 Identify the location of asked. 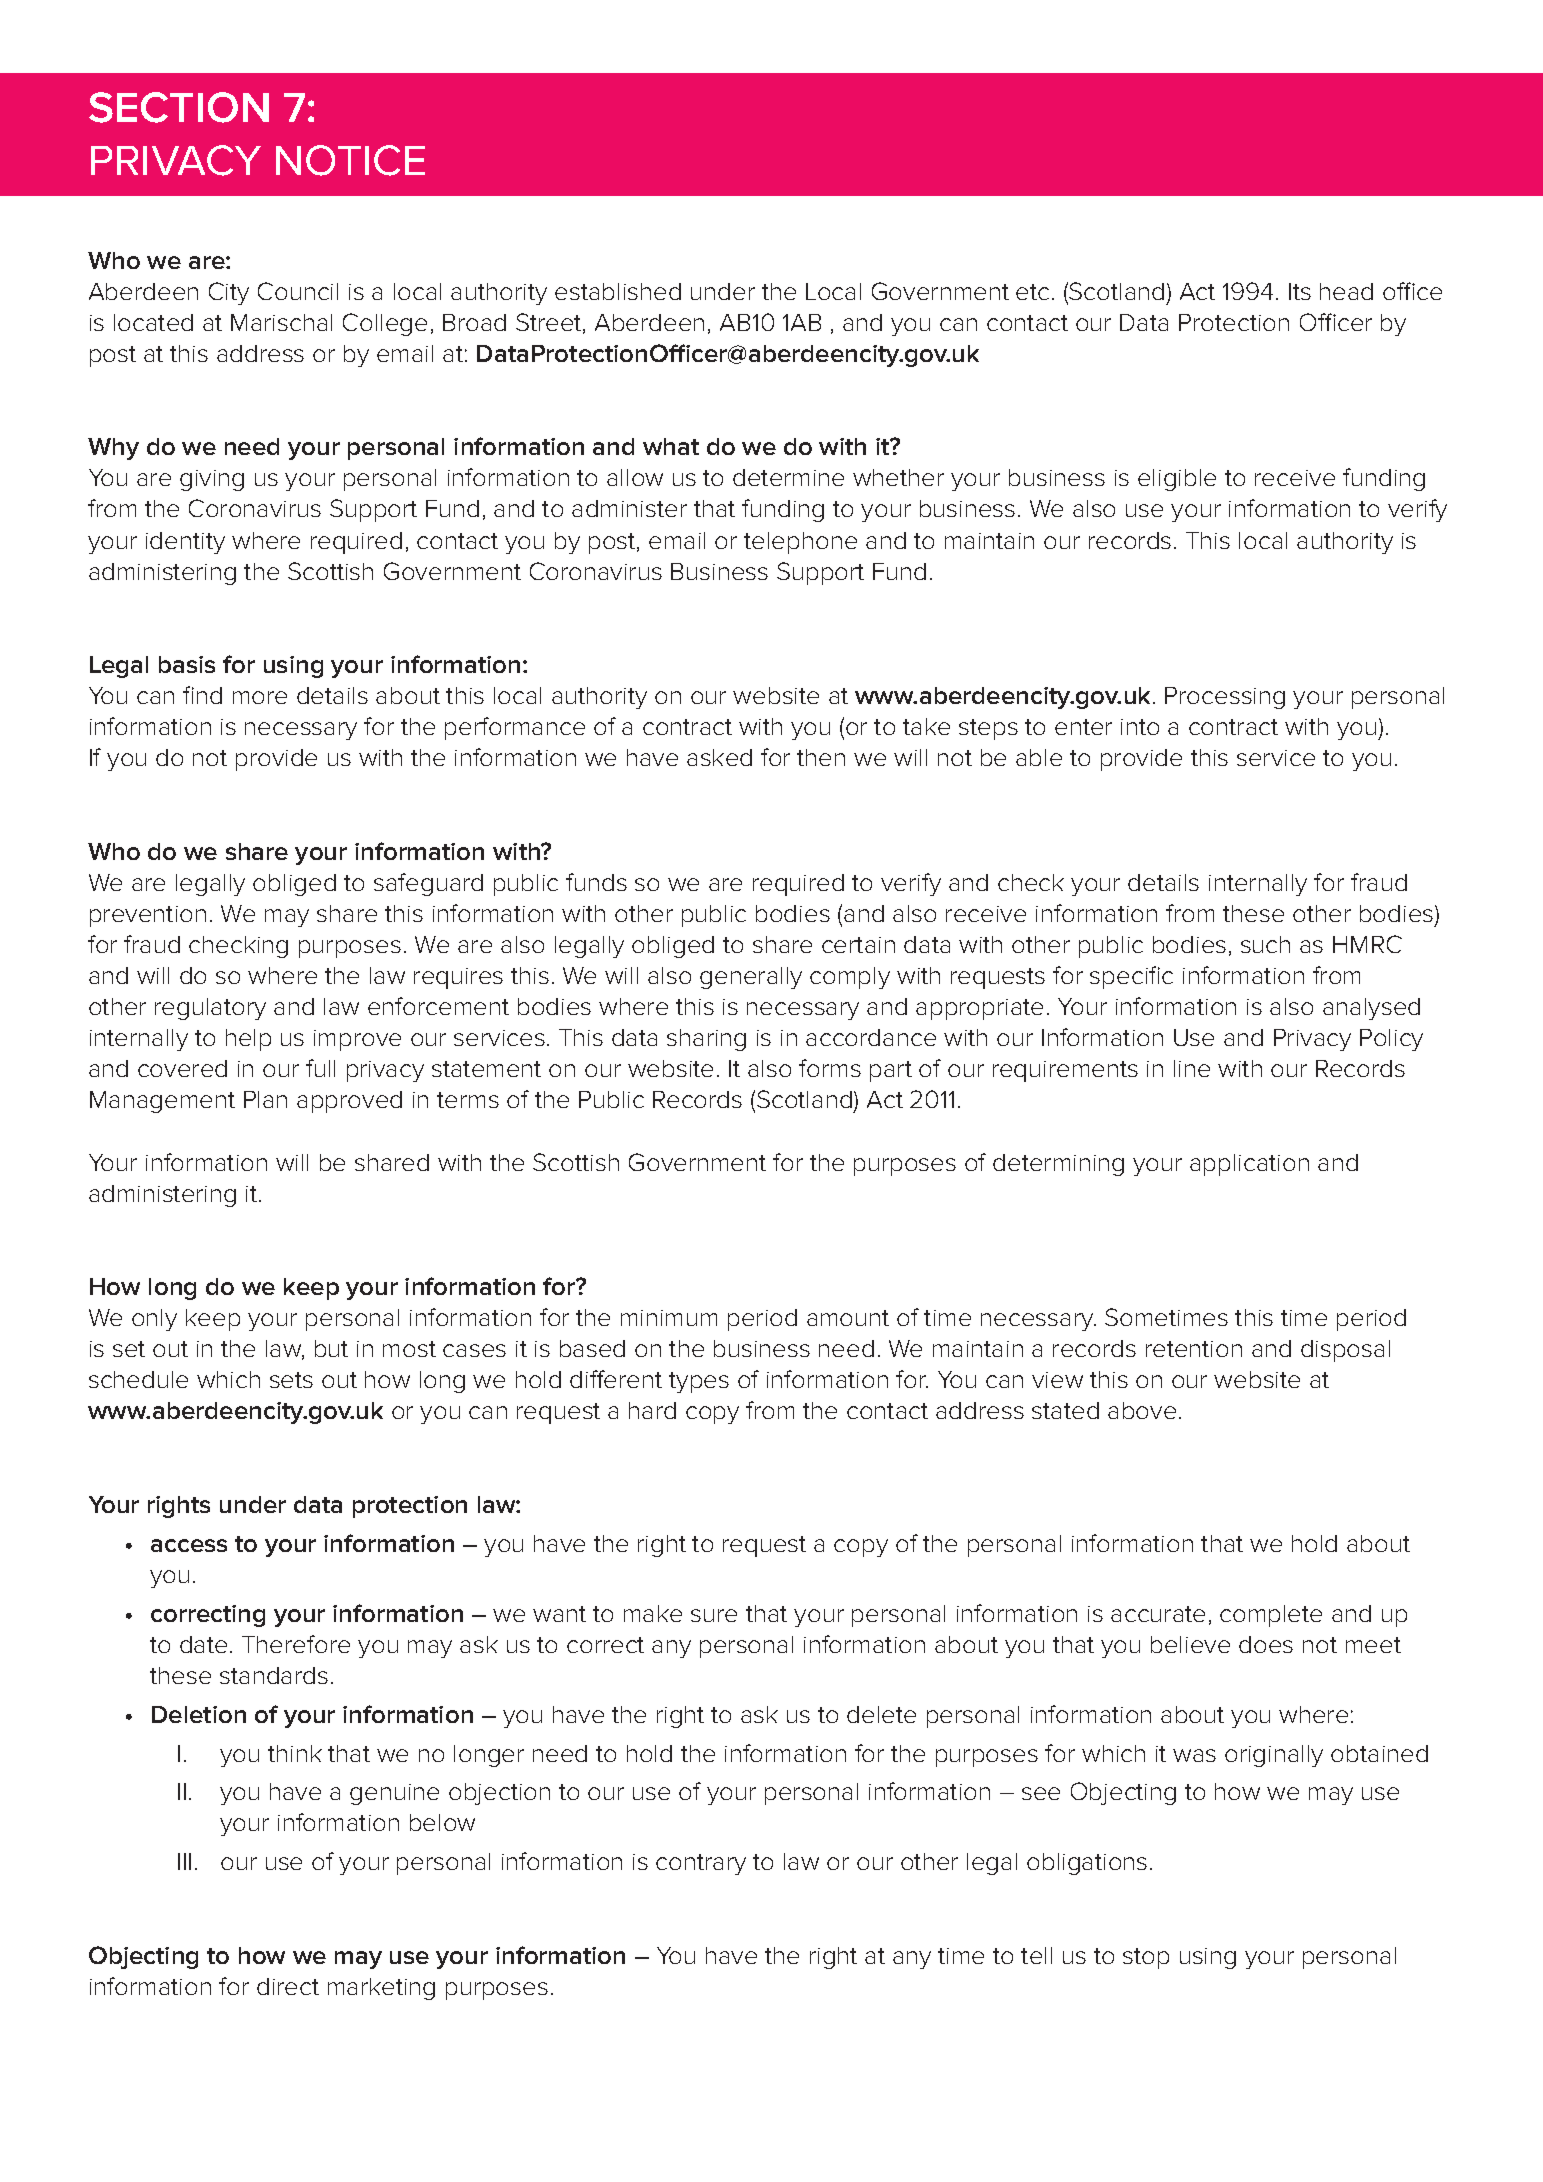
(719, 757).
